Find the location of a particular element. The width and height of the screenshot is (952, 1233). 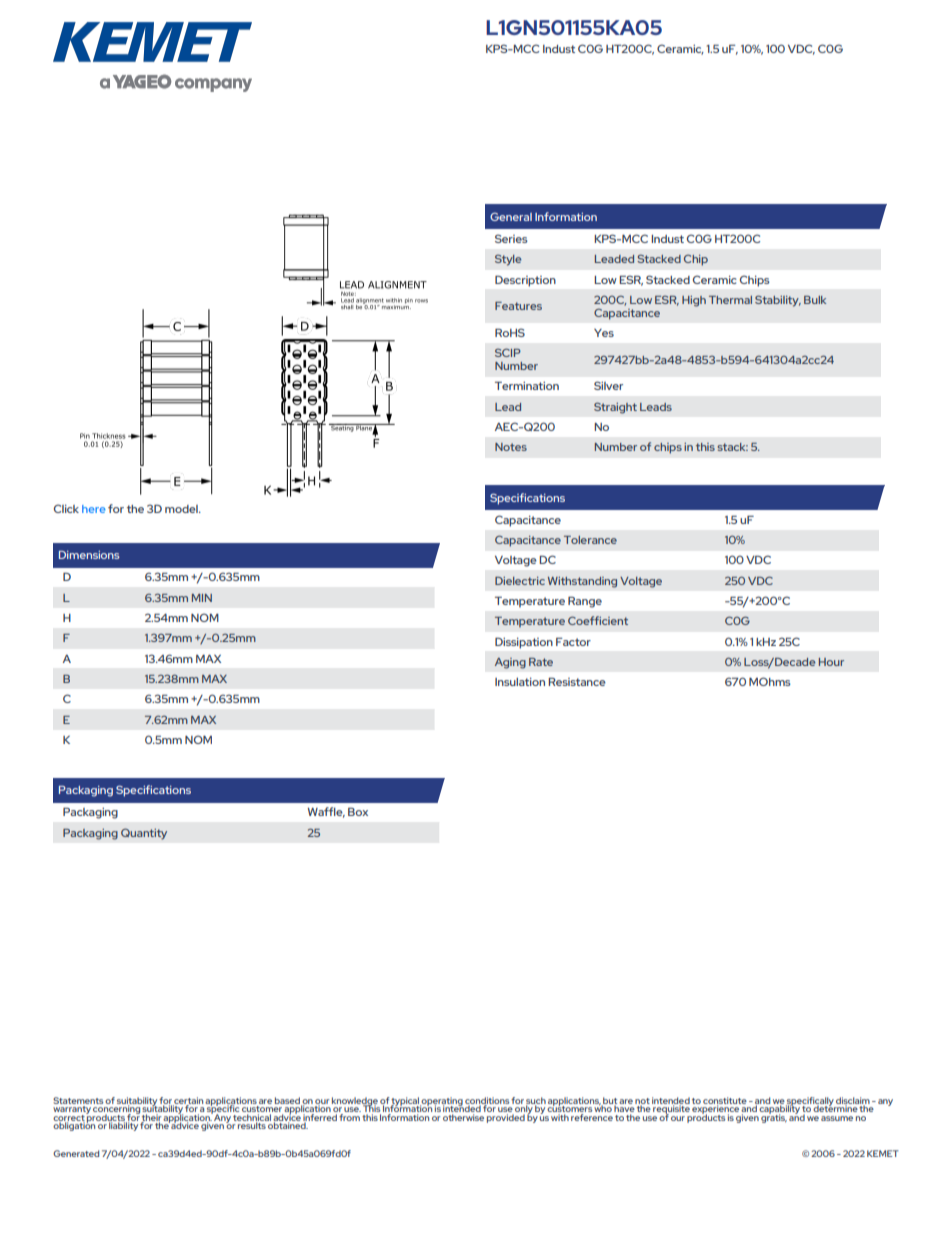

Dimensions is located at coordinates (89, 555).
